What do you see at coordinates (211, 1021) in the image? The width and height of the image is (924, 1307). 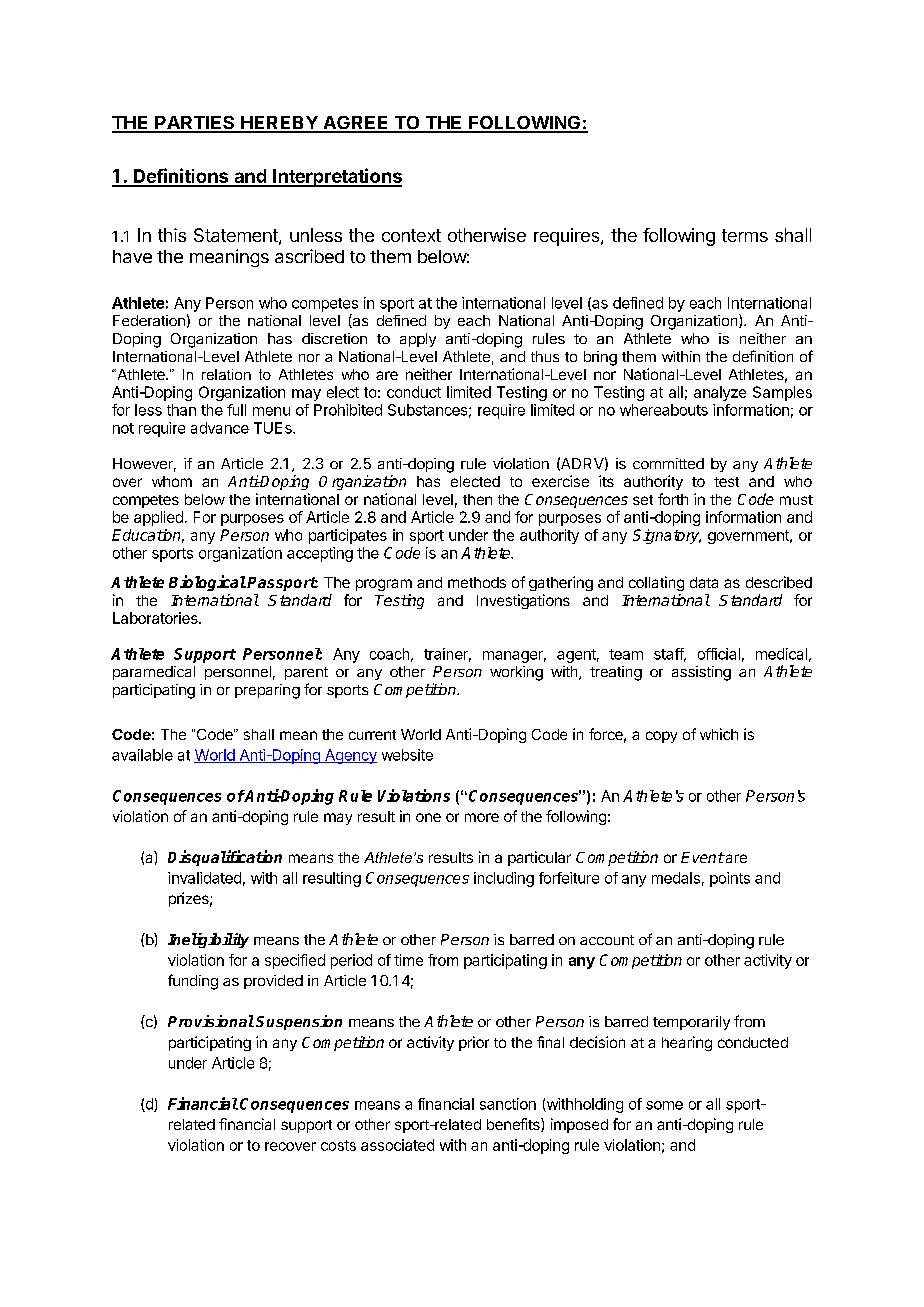 I see `Provisional` at bounding box center [211, 1021].
